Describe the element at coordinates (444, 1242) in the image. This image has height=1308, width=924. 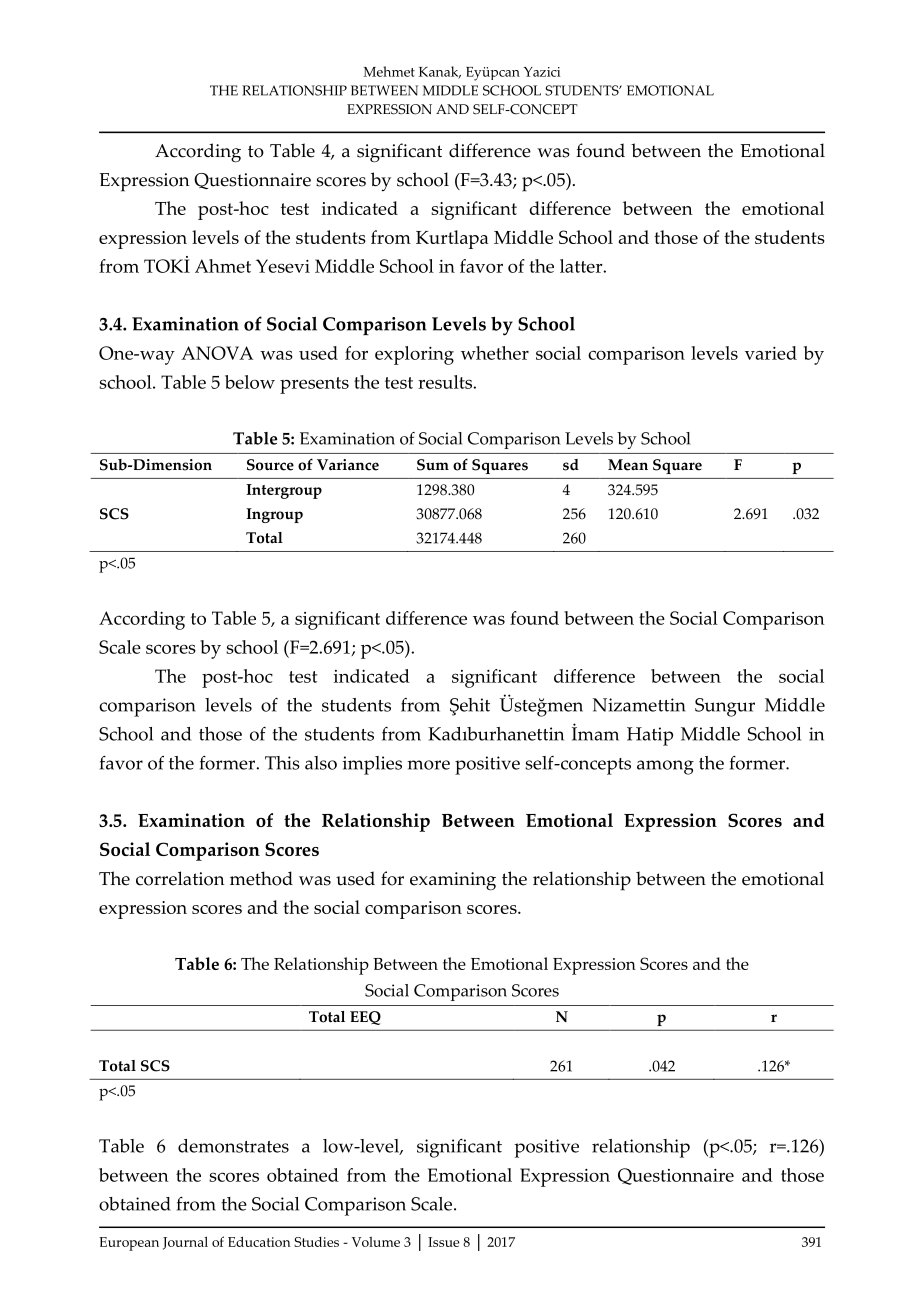
I see `Issue` at that location.
